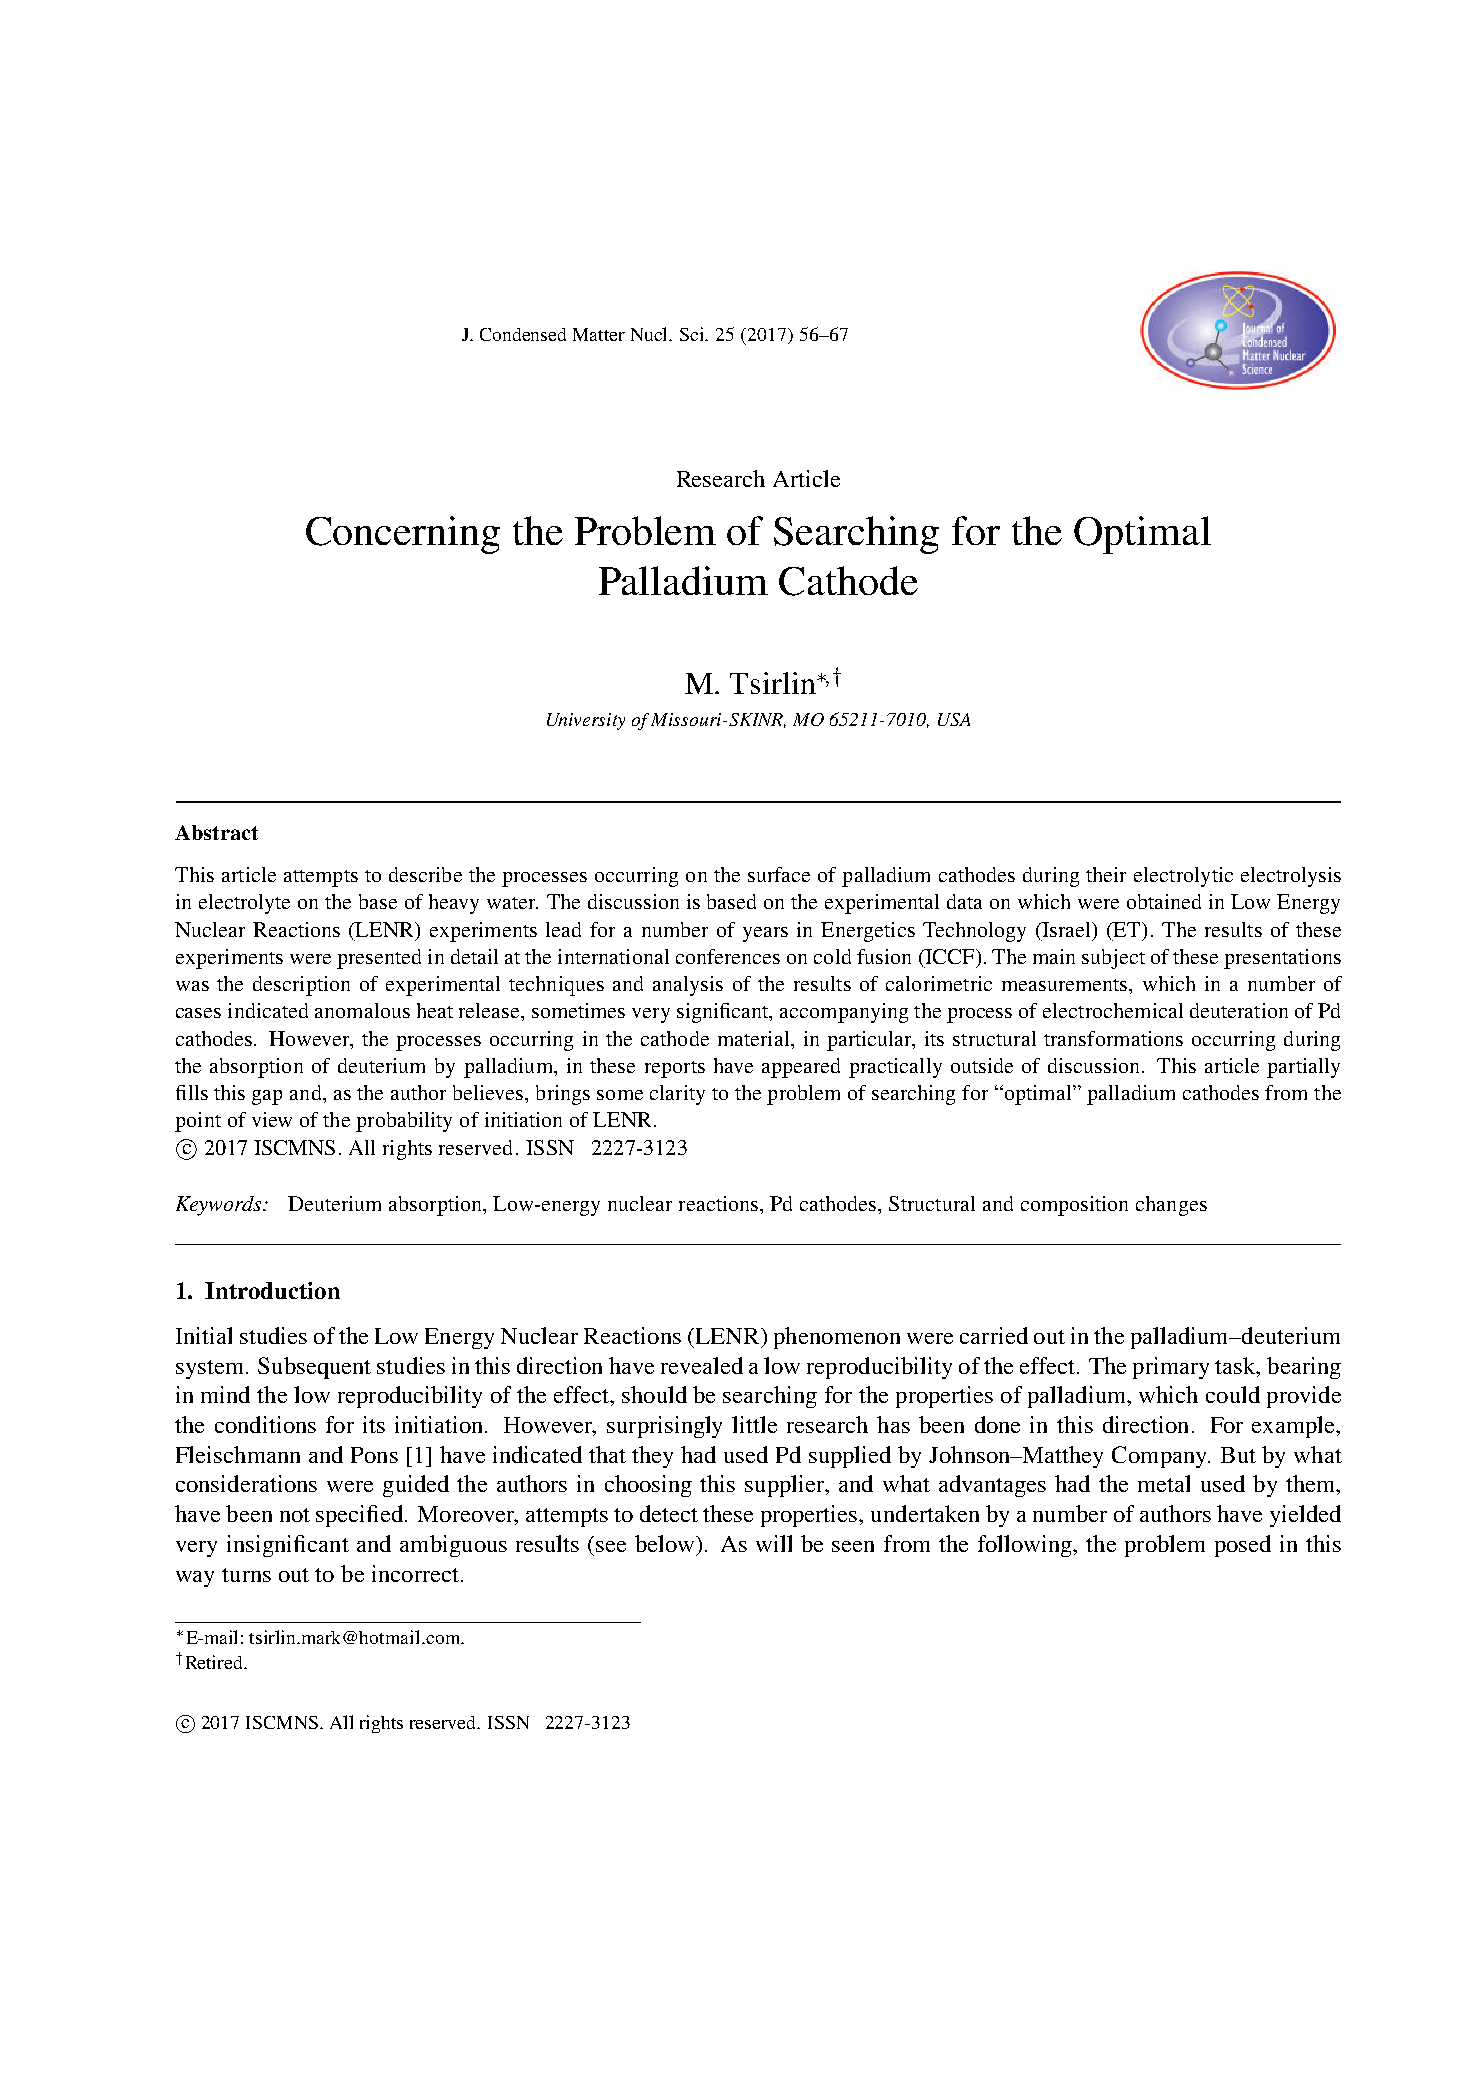 The image size is (1480, 2093). What do you see at coordinates (693, 334) in the image?
I see `Sci` at bounding box center [693, 334].
